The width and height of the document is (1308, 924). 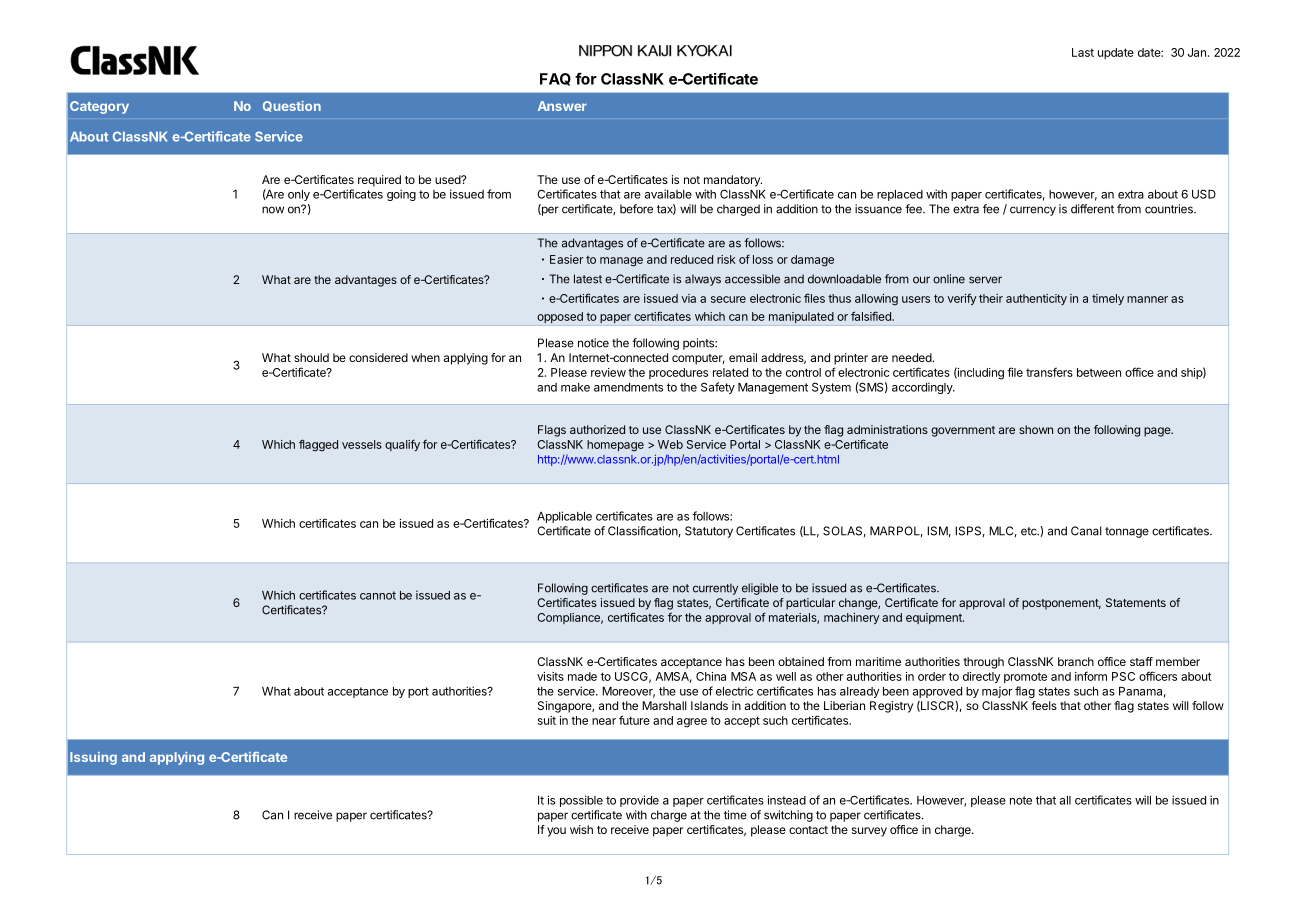 I want to click on Last, so click(x=1083, y=52).
